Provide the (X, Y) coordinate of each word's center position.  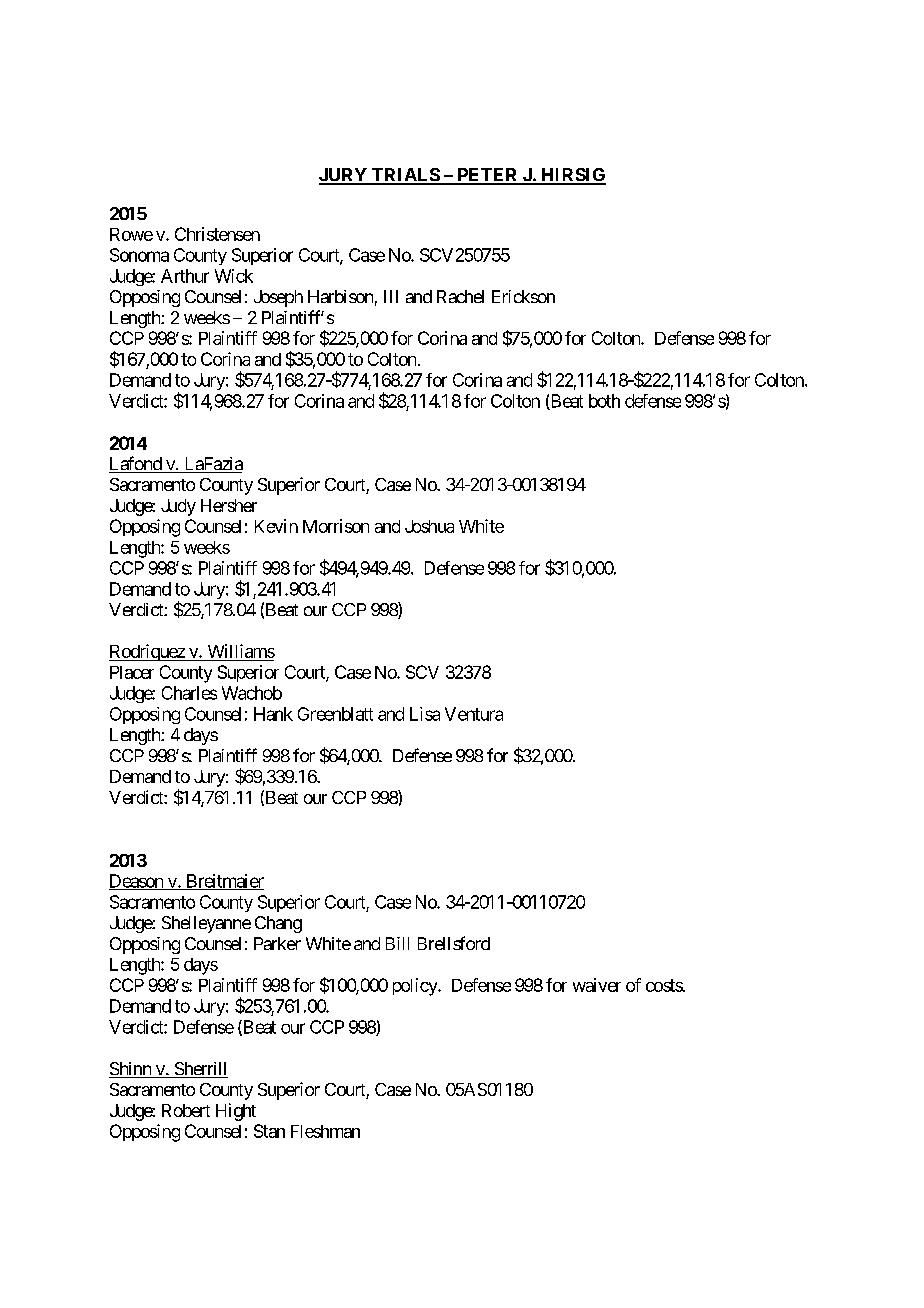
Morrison (336, 526)
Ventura (474, 714)
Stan (269, 1131)
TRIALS (405, 176)
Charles (189, 693)
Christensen (217, 234)
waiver (597, 985)
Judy (178, 507)
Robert (186, 1110)
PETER (487, 176)
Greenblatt (335, 714)
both (604, 401)
